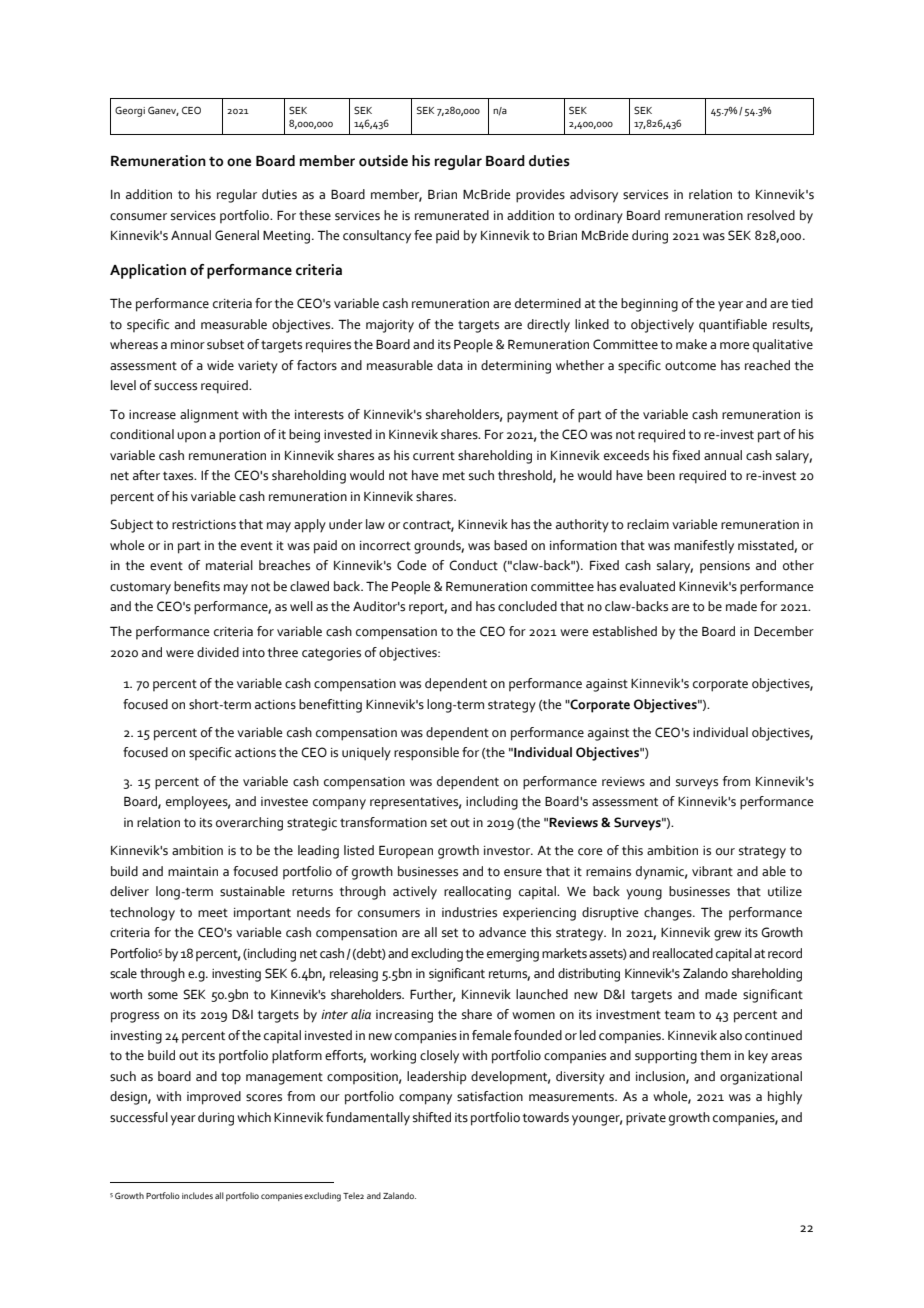 This image has width=924, height=1308. Describe the element at coordinates (646, 1119) in the image. I see `private` at that location.
